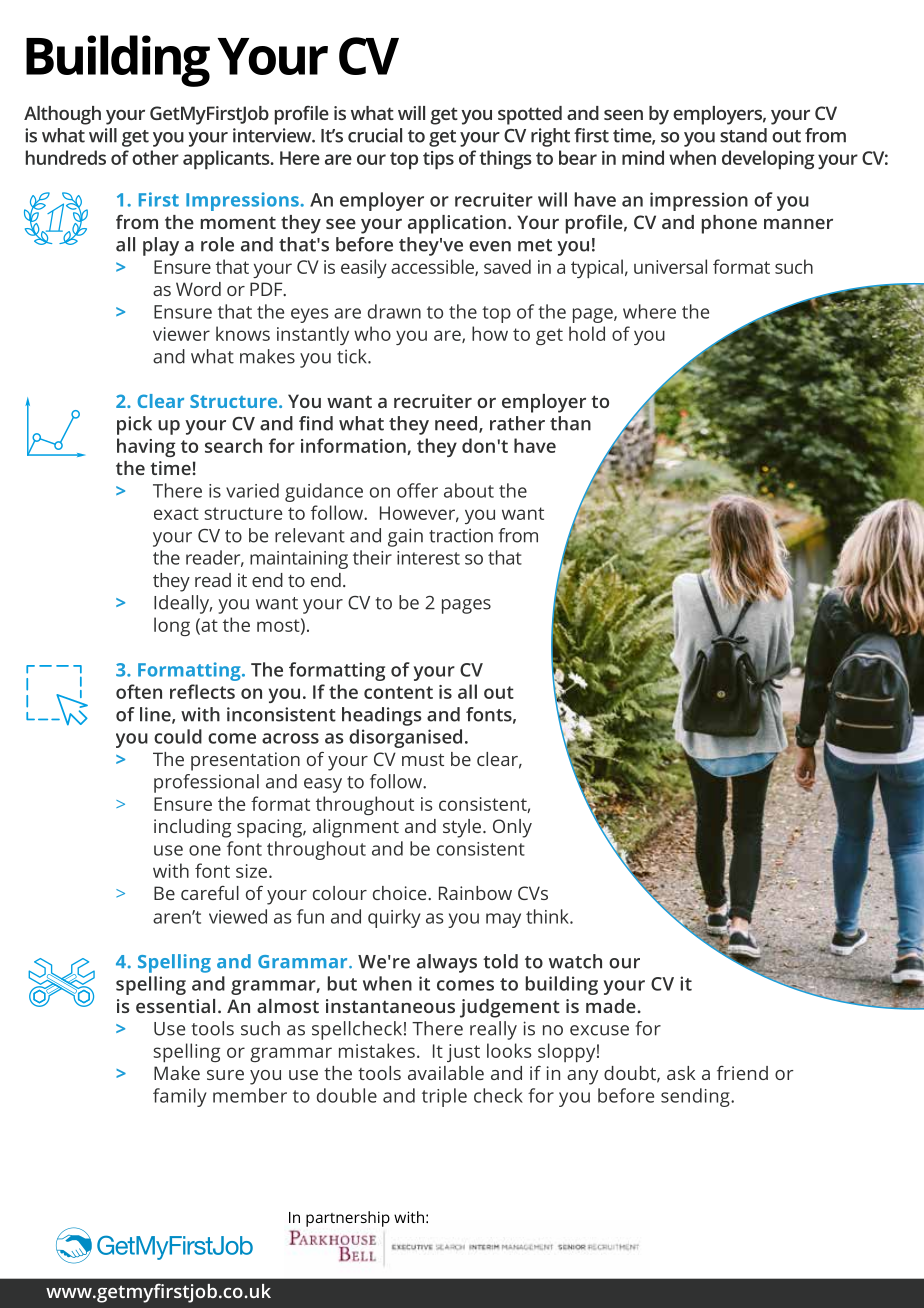 The height and width of the page is (1308, 924). I want to click on other, so click(155, 157).
